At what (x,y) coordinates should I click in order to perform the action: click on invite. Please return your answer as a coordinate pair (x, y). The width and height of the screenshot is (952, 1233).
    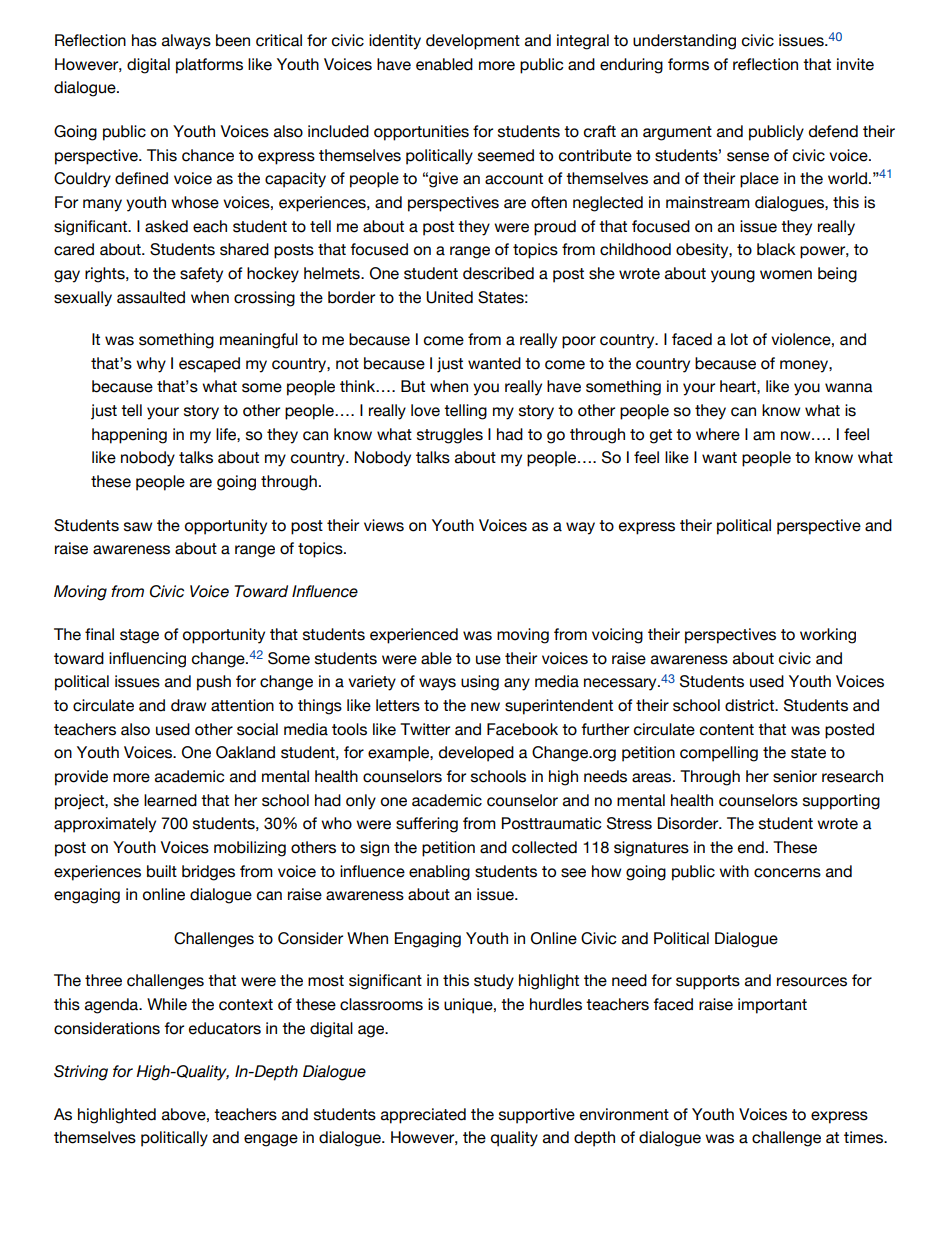
    Looking at the image, I should click on (855, 64).
